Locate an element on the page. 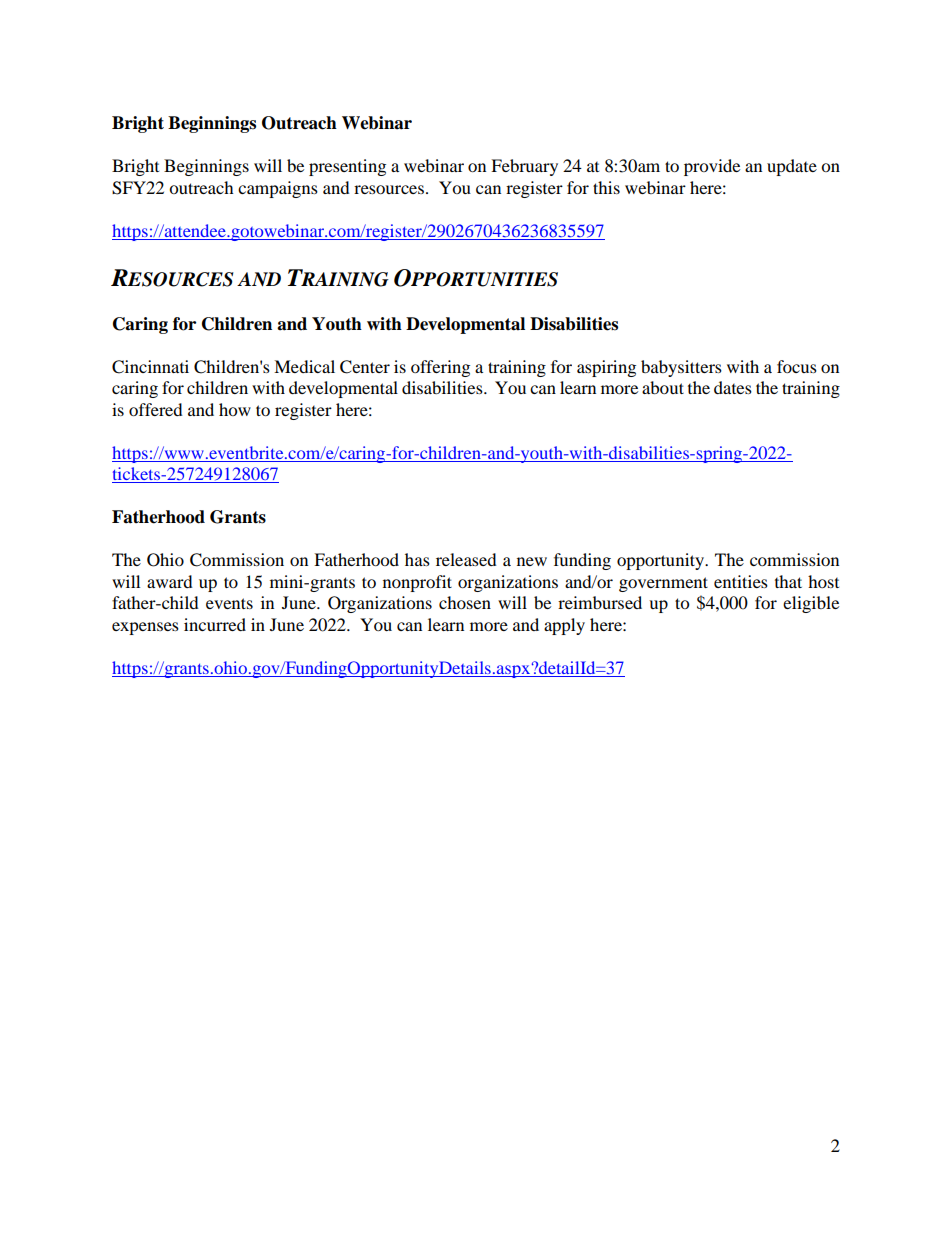 Image resolution: width=952 pixels, height=1233 pixels. February is located at coordinates (524, 167).
